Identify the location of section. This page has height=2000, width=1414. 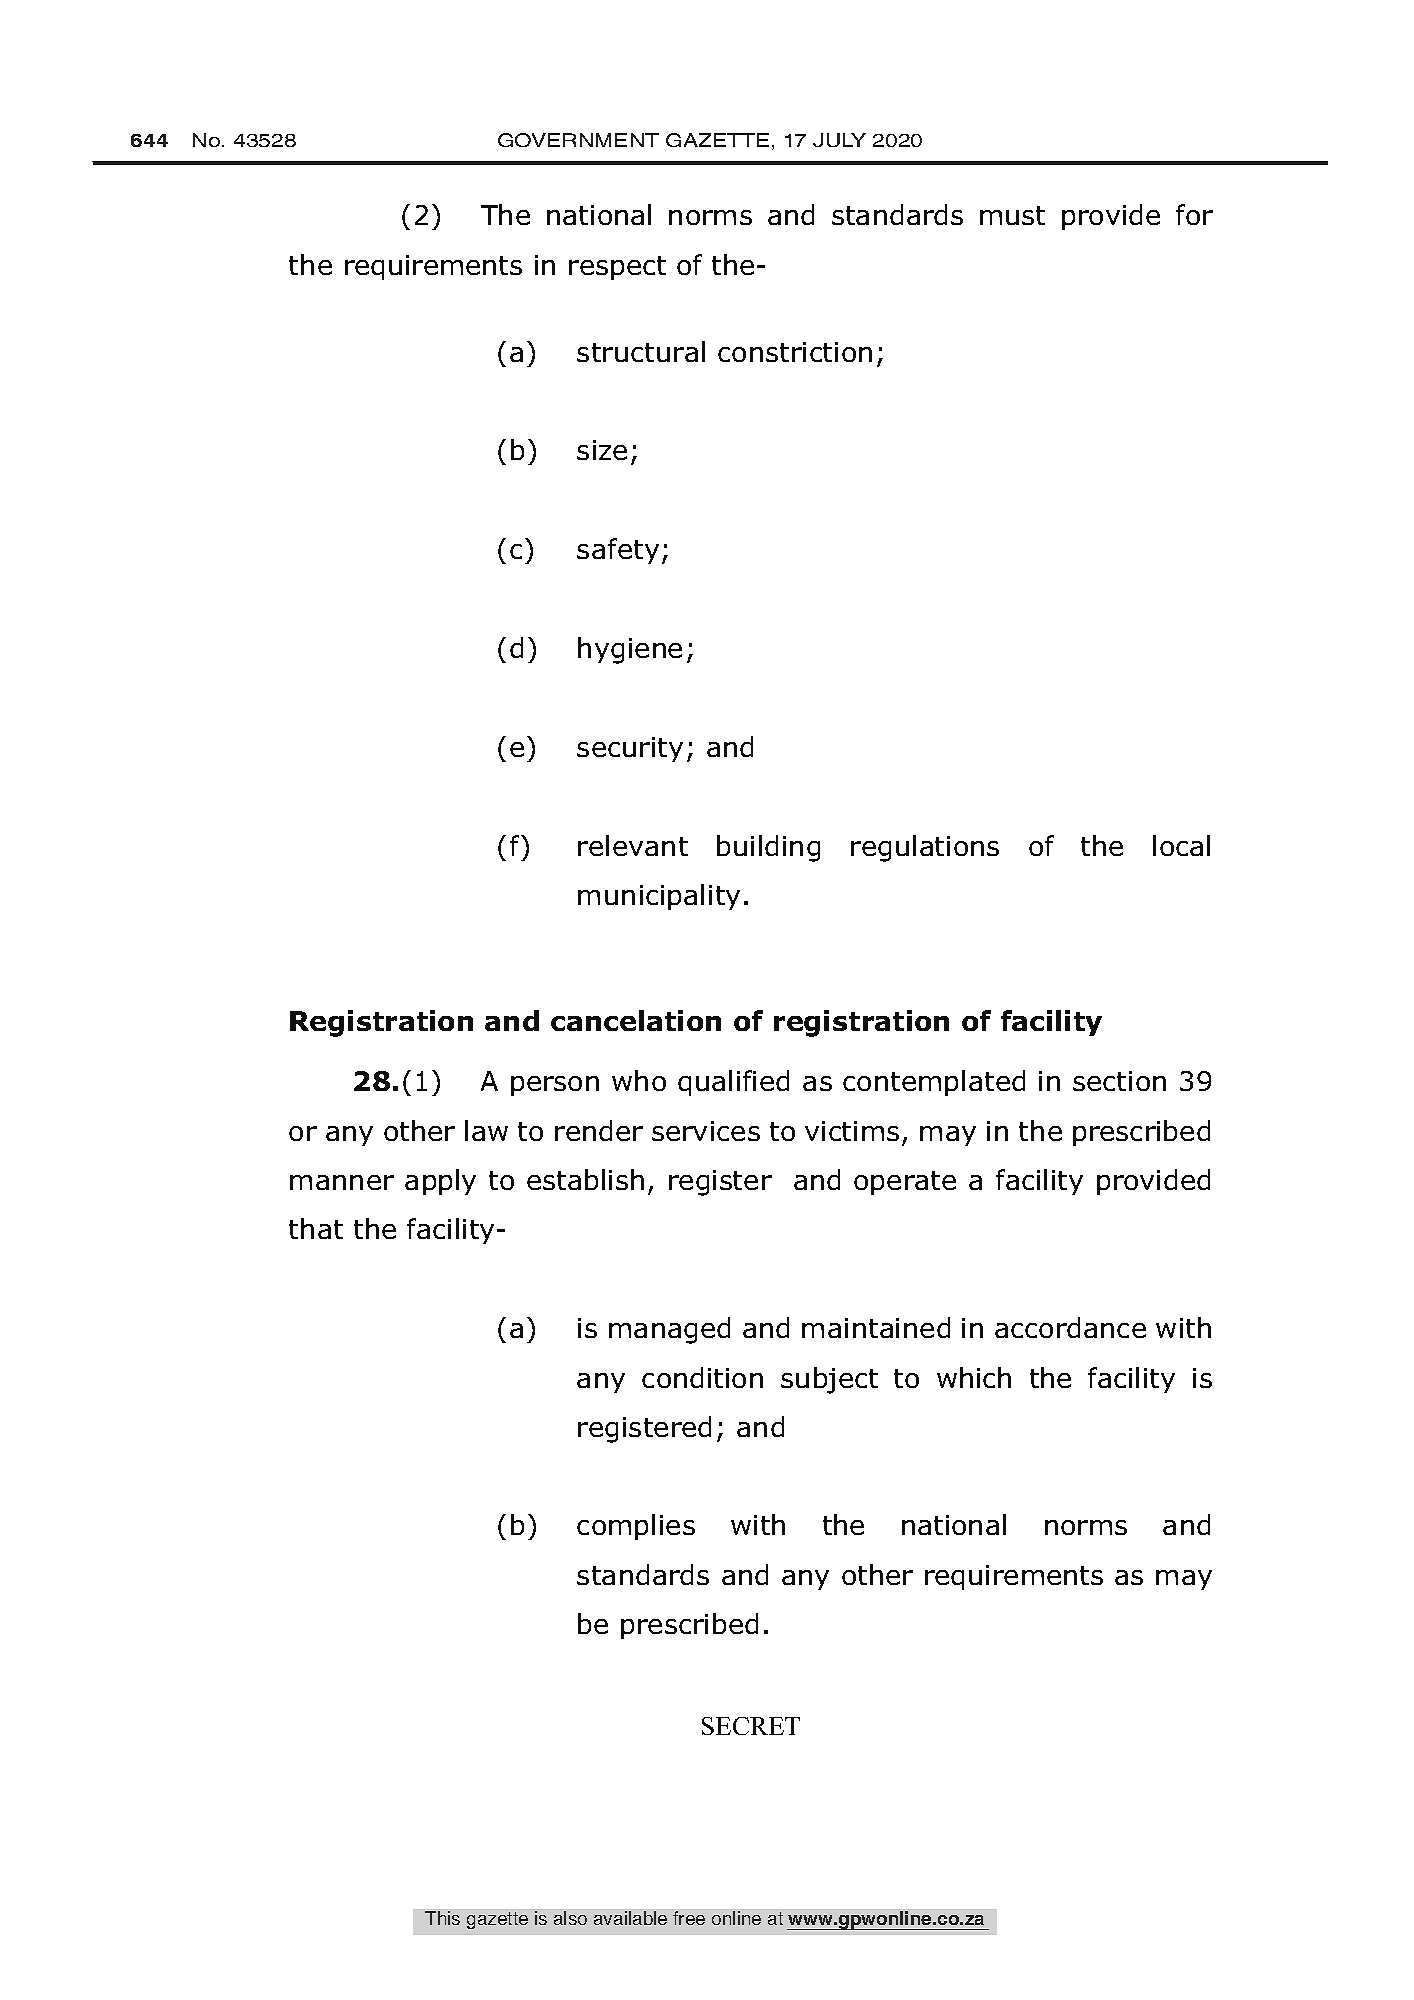
(1119, 1081).
